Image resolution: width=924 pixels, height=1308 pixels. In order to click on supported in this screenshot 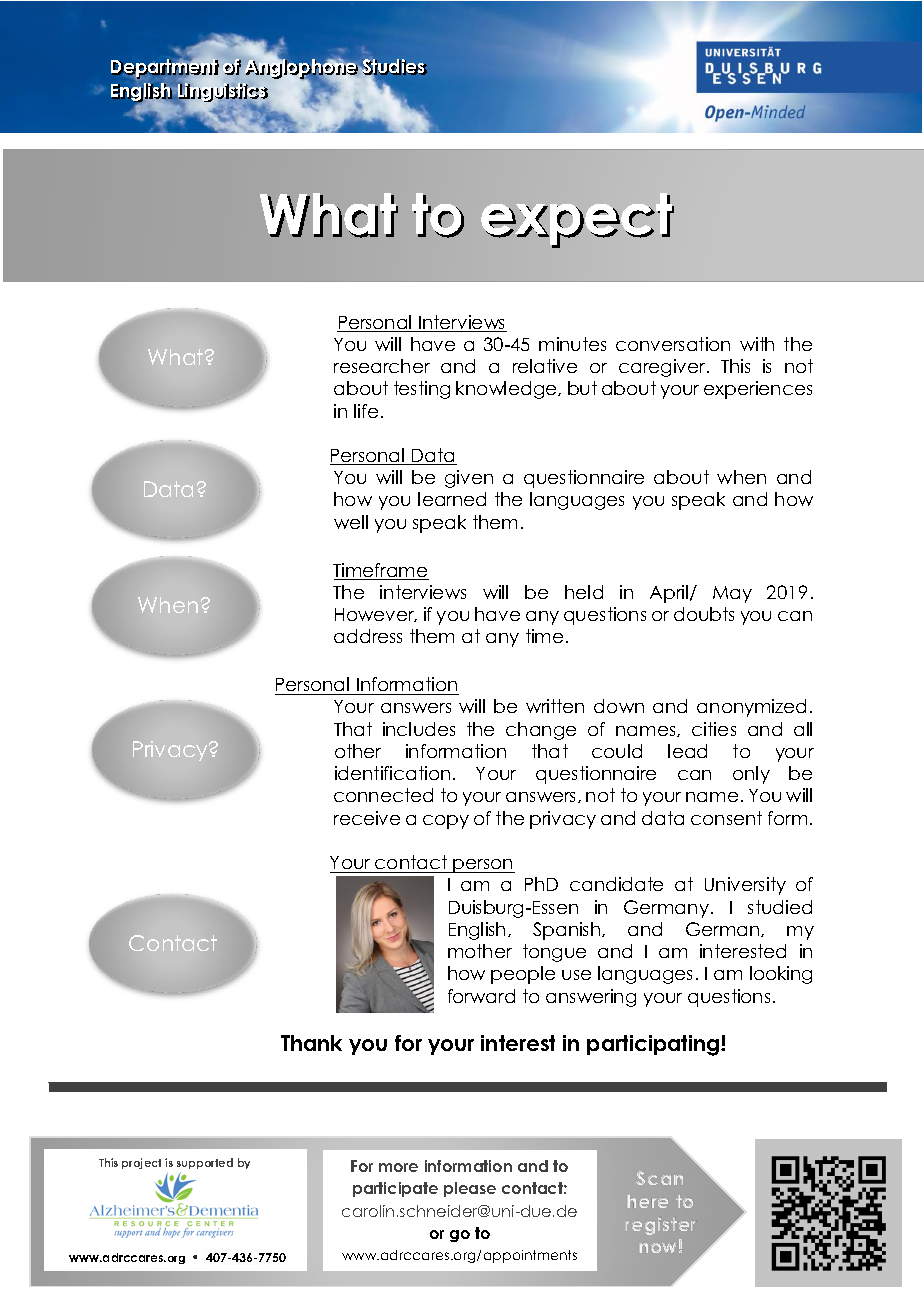, I will do `click(205, 1163)`.
